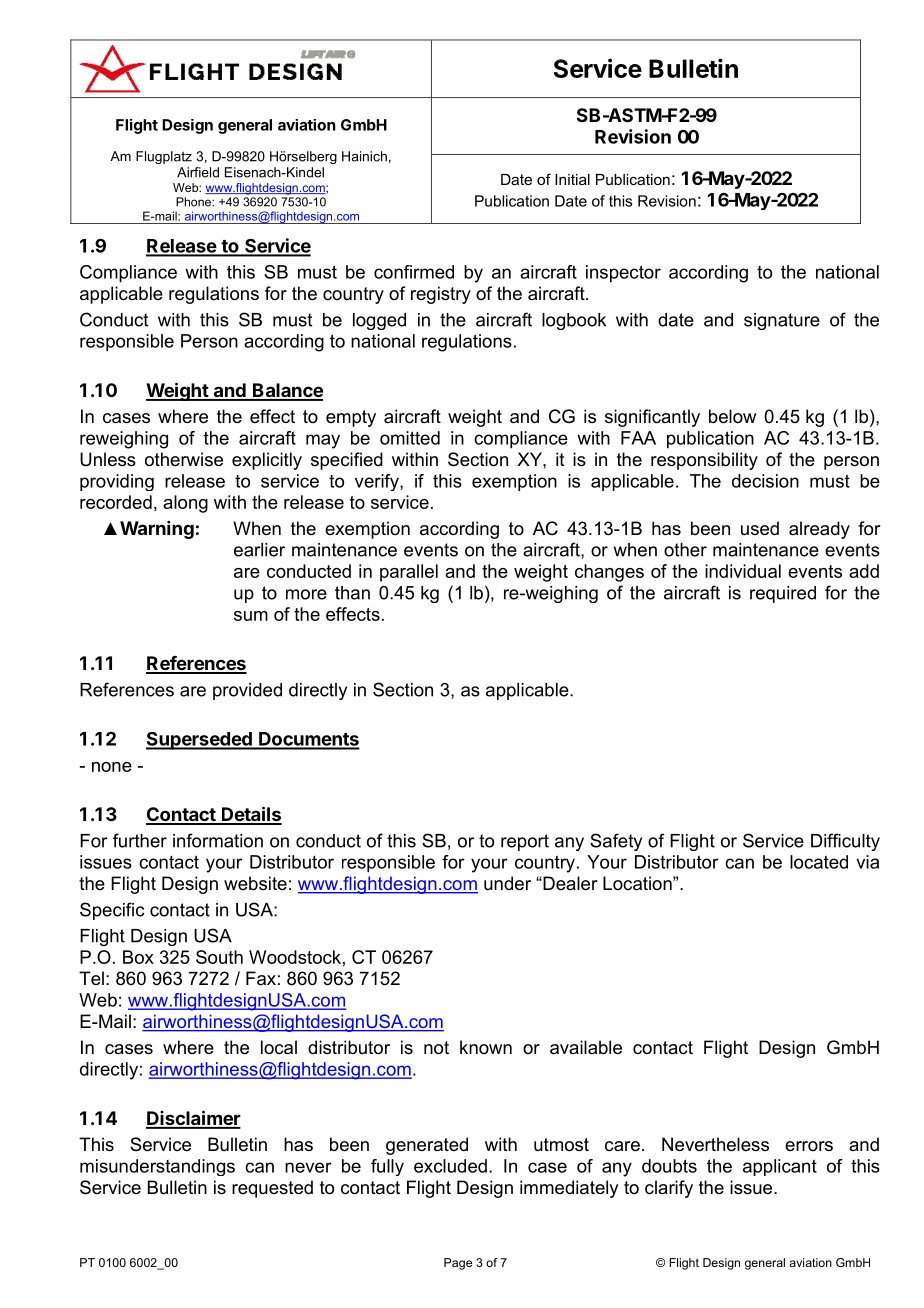  Describe the element at coordinates (525, 842) in the screenshot. I see `report` at that location.
